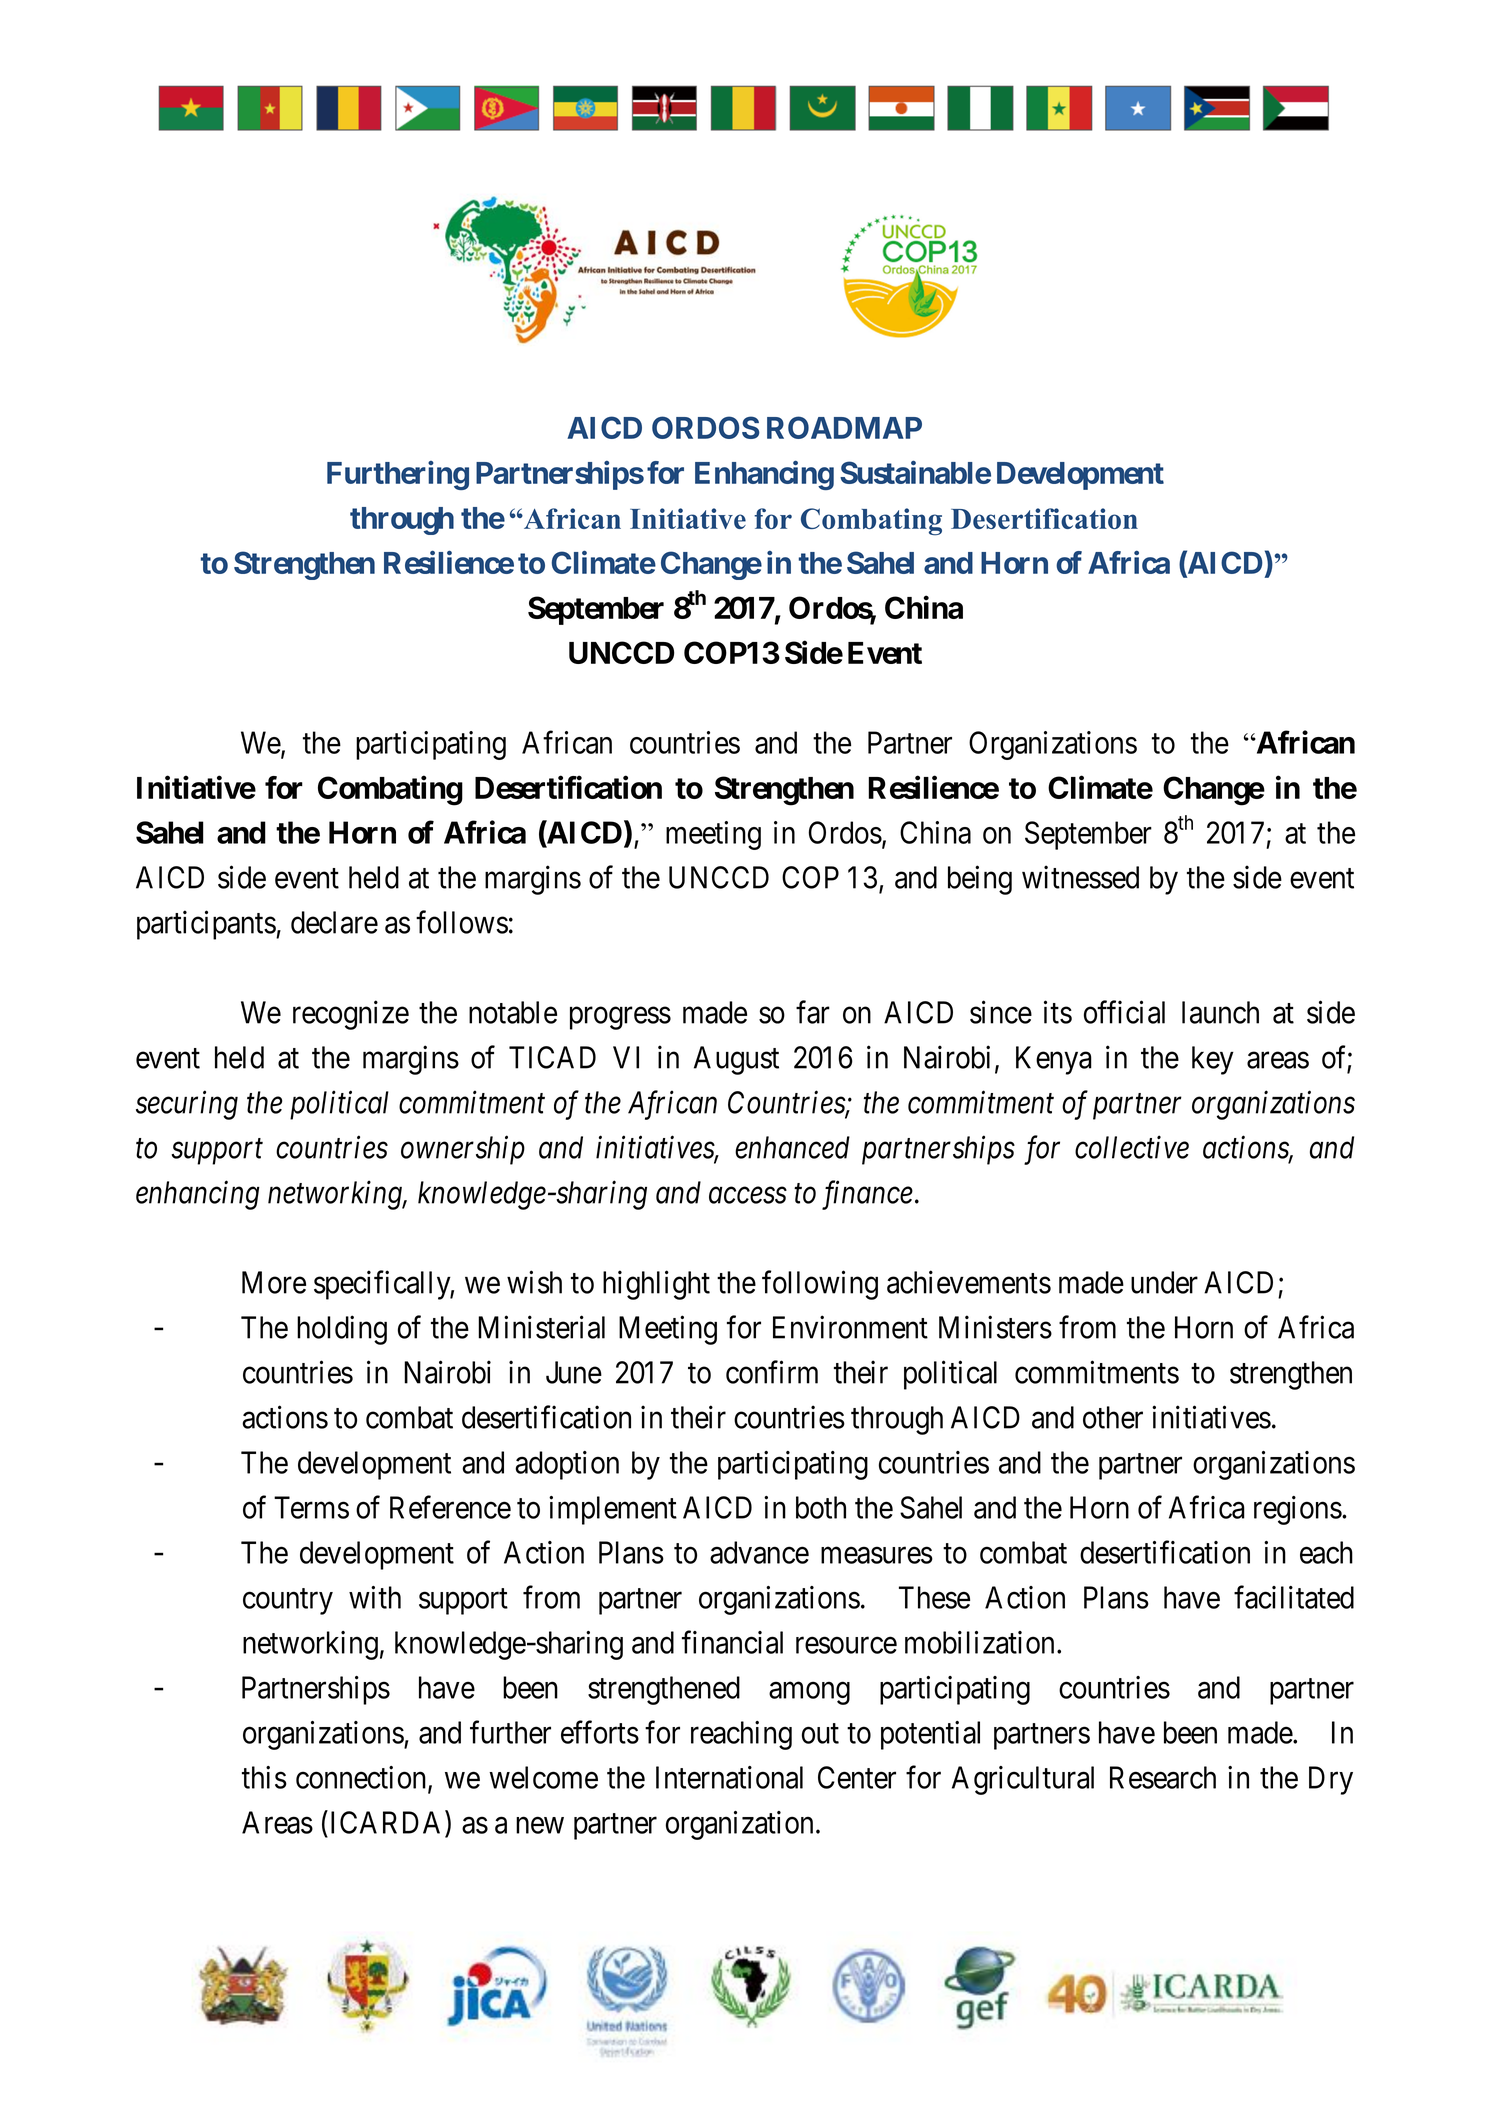 The width and height of the screenshot is (1489, 2105). What do you see at coordinates (450, 1507) in the screenshot?
I see `Reference` at bounding box center [450, 1507].
